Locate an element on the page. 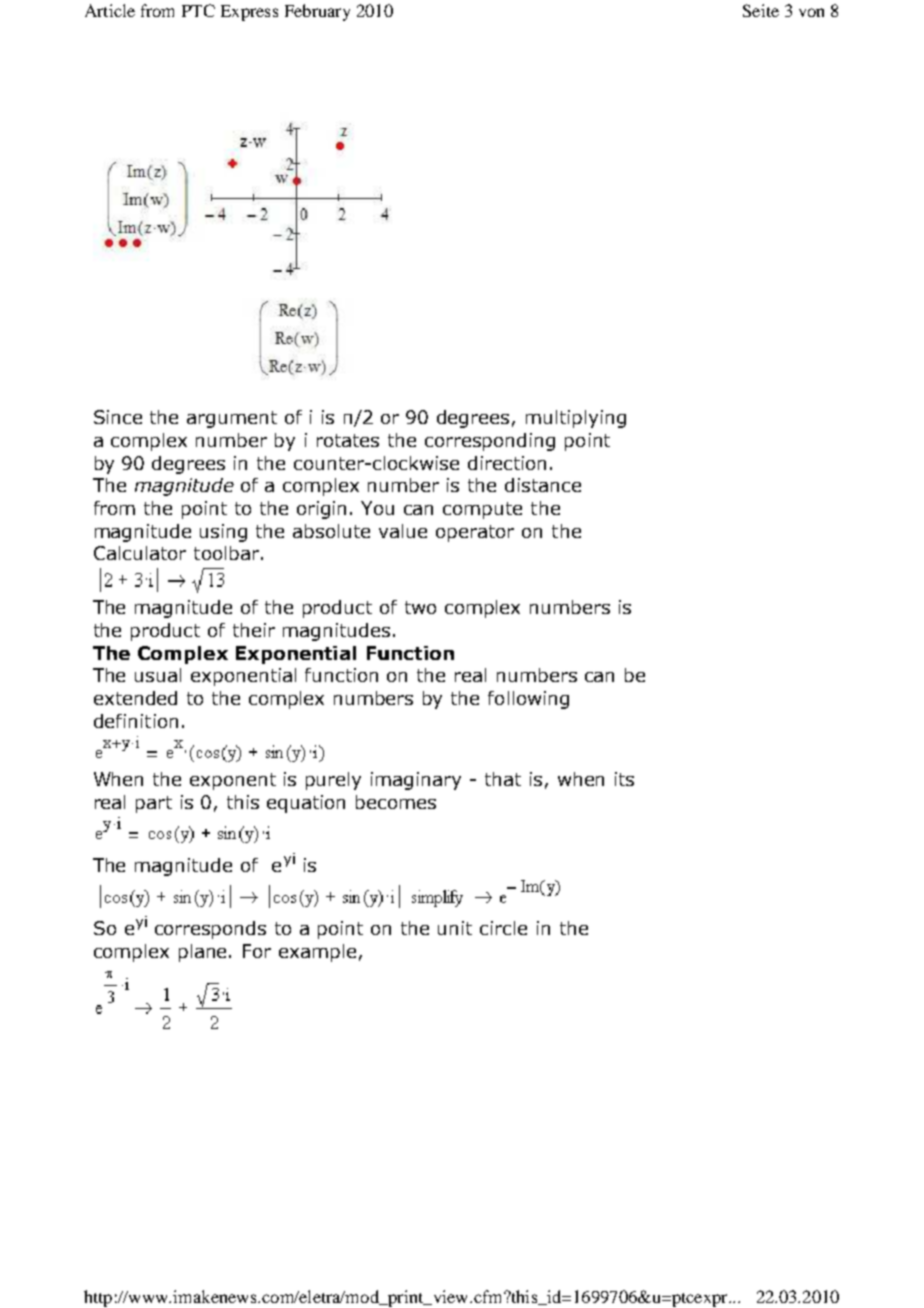 The width and height of the image is (924, 1308). unit is located at coordinates (455, 928).
